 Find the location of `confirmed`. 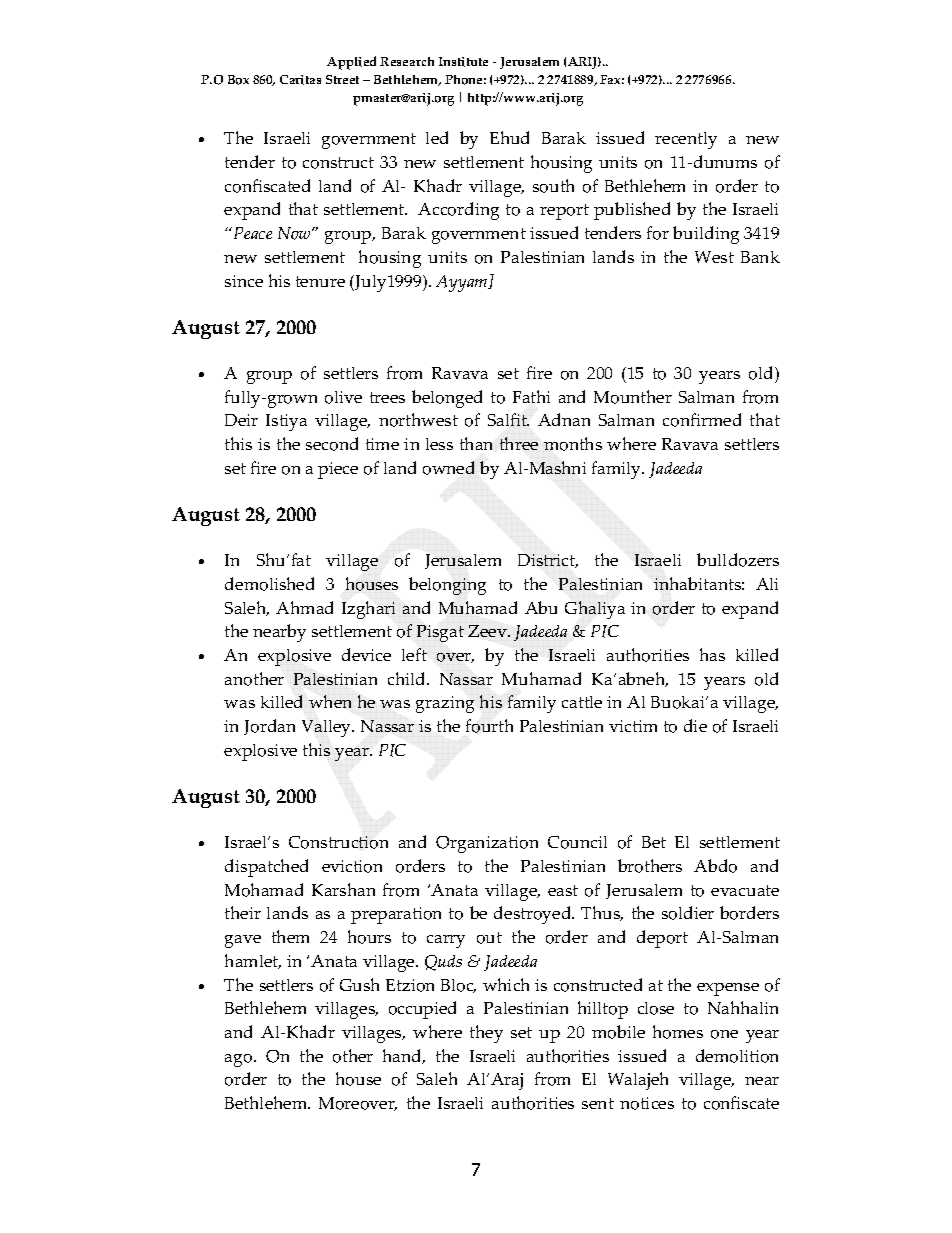

confirmed is located at coordinates (702, 420).
